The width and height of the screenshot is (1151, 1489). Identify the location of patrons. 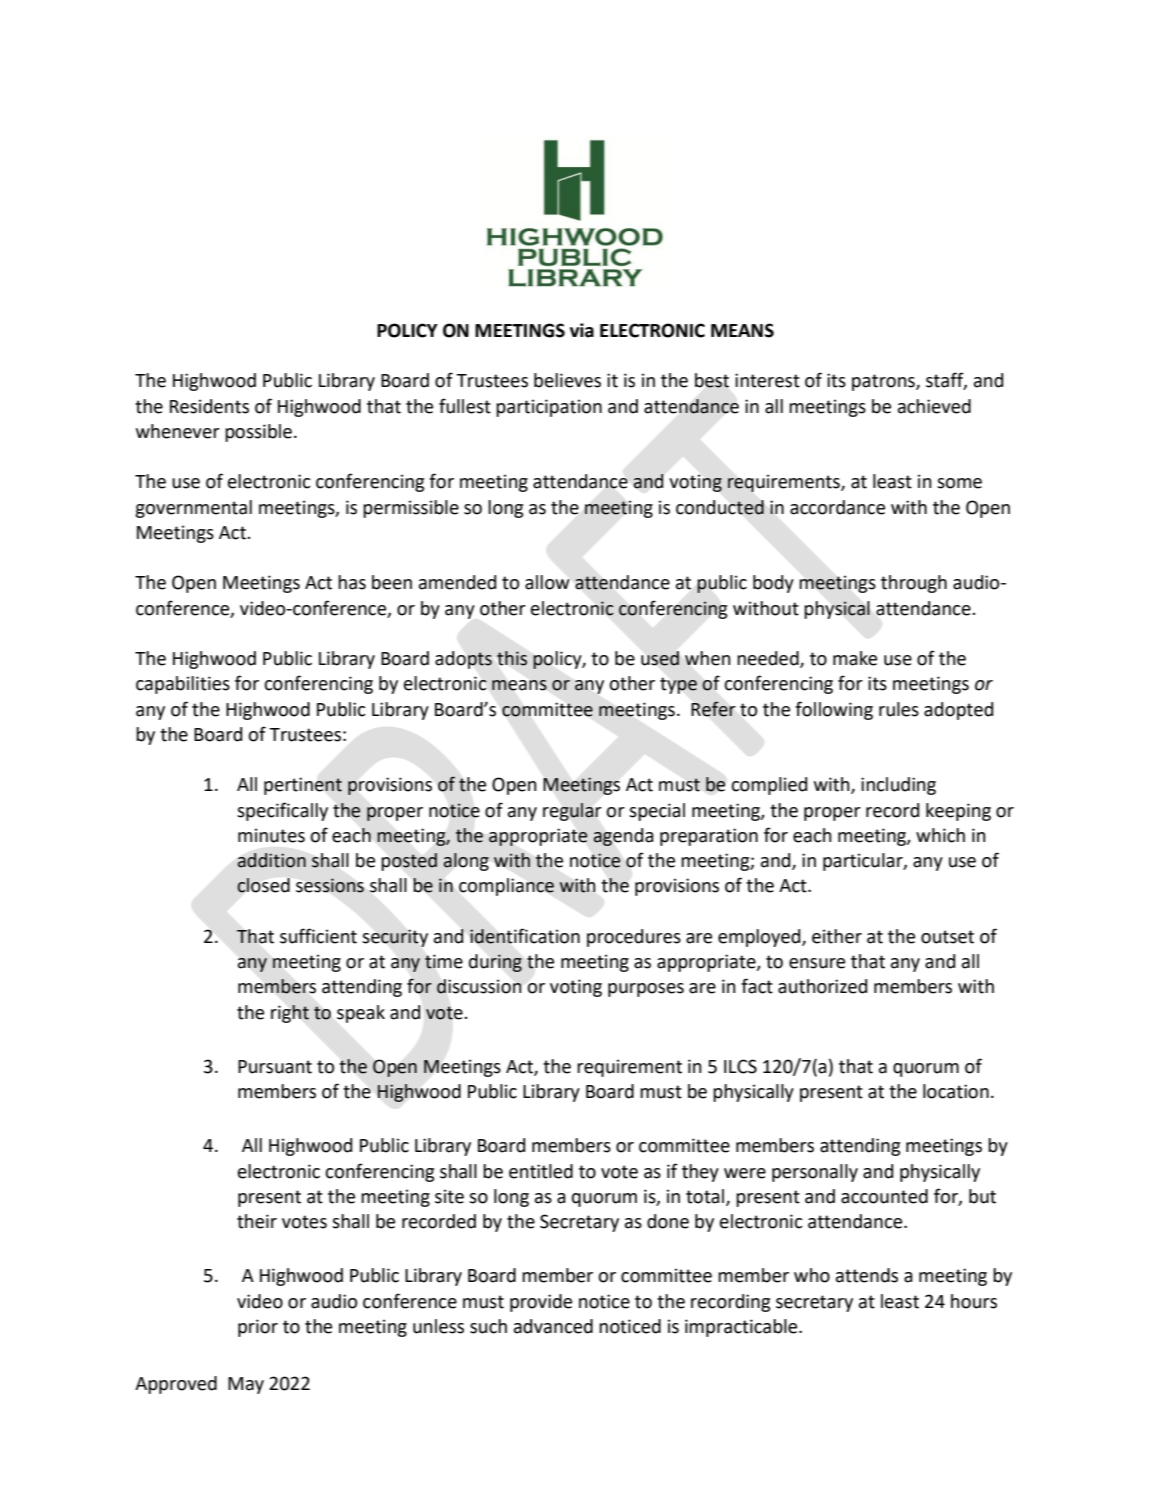
(884, 382).
